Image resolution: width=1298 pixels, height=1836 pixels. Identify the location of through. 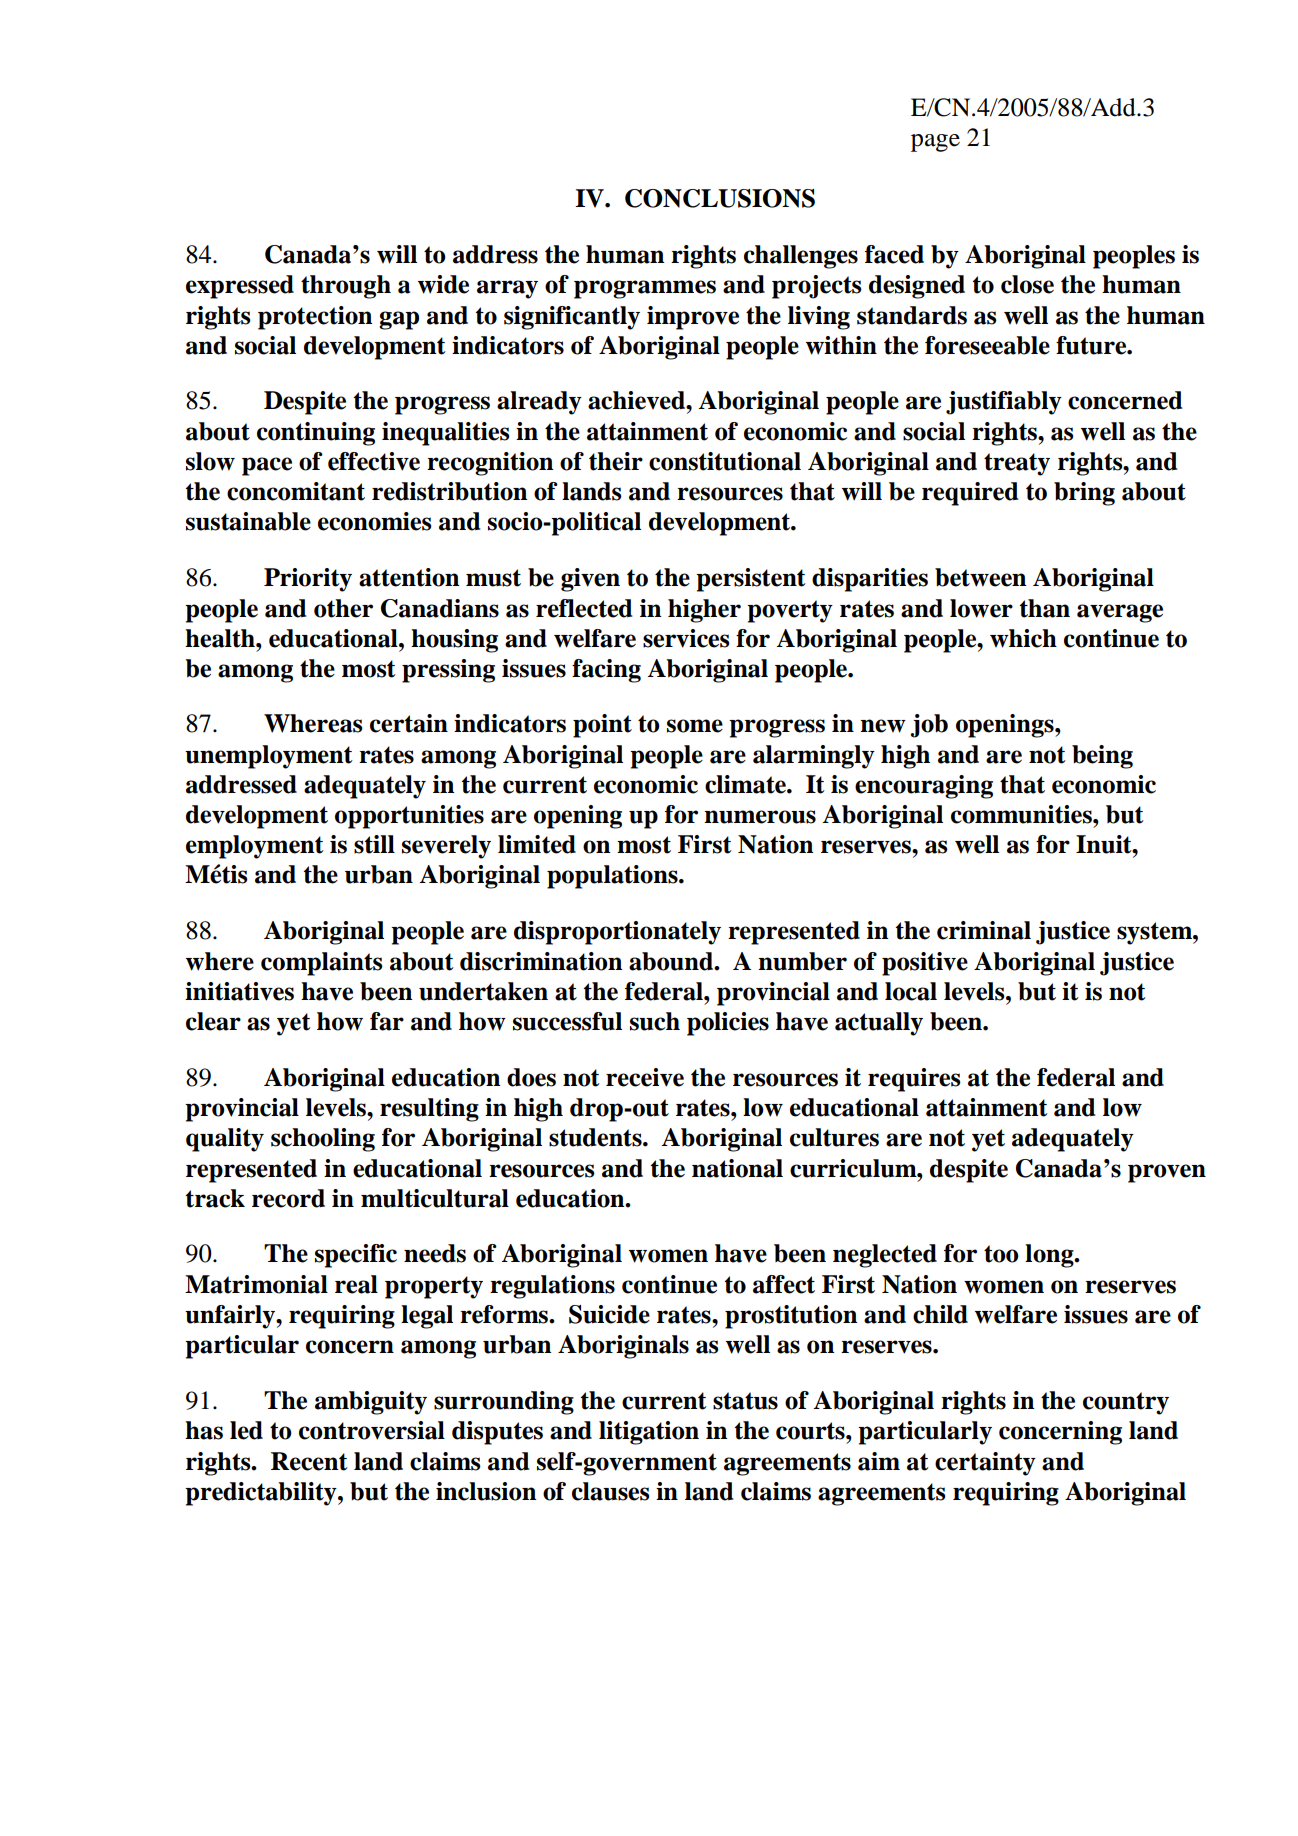
(346, 287).
